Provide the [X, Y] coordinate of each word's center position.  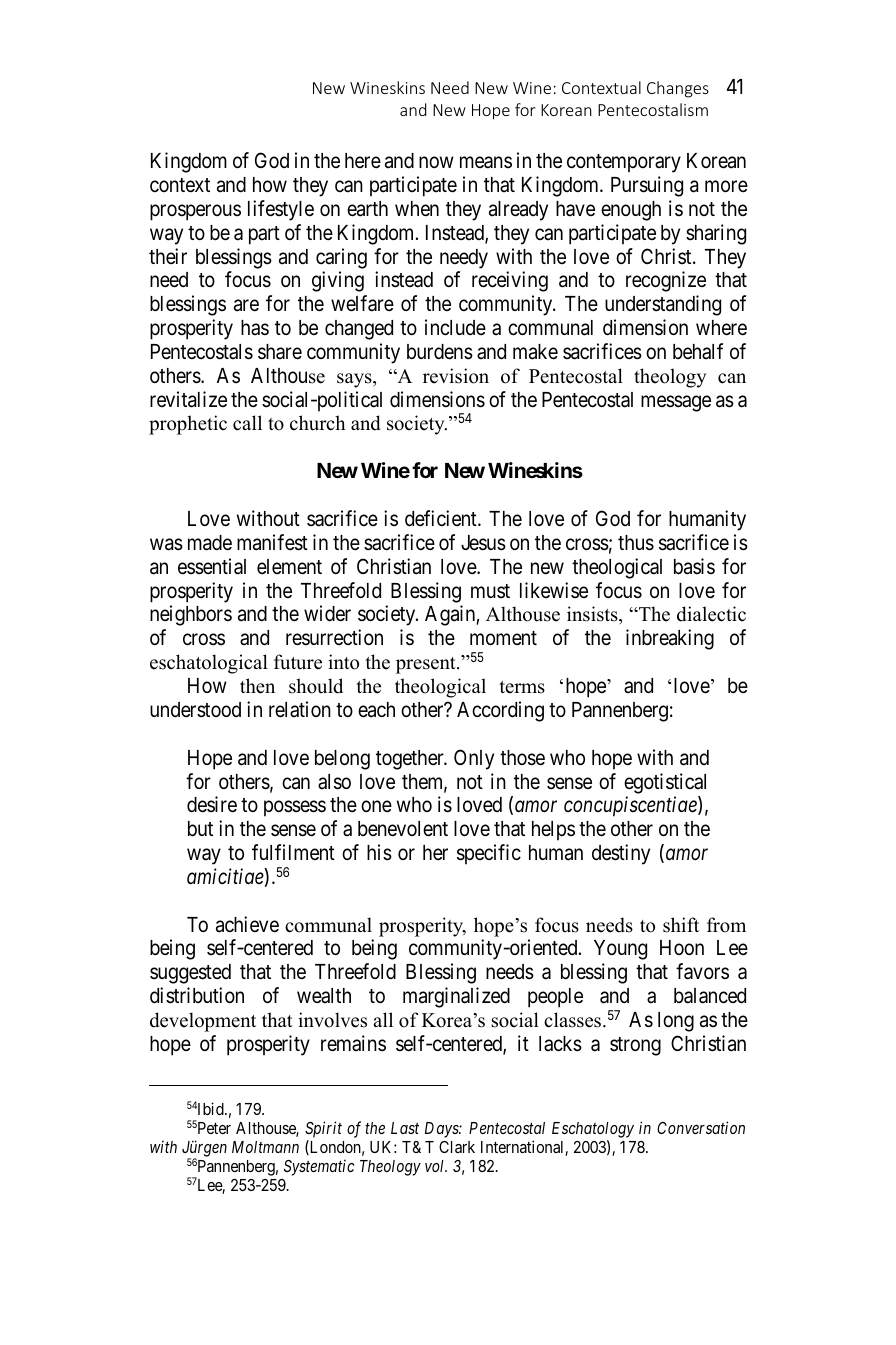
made [210, 543]
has [255, 328]
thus [636, 543]
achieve [247, 924]
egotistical [665, 783]
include [455, 327]
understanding [663, 305]
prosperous [195, 212]
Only [474, 759]
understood [195, 710]
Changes [678, 89]
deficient [442, 518]
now [436, 162]
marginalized [456, 997]
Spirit [323, 1129]
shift [681, 925]
